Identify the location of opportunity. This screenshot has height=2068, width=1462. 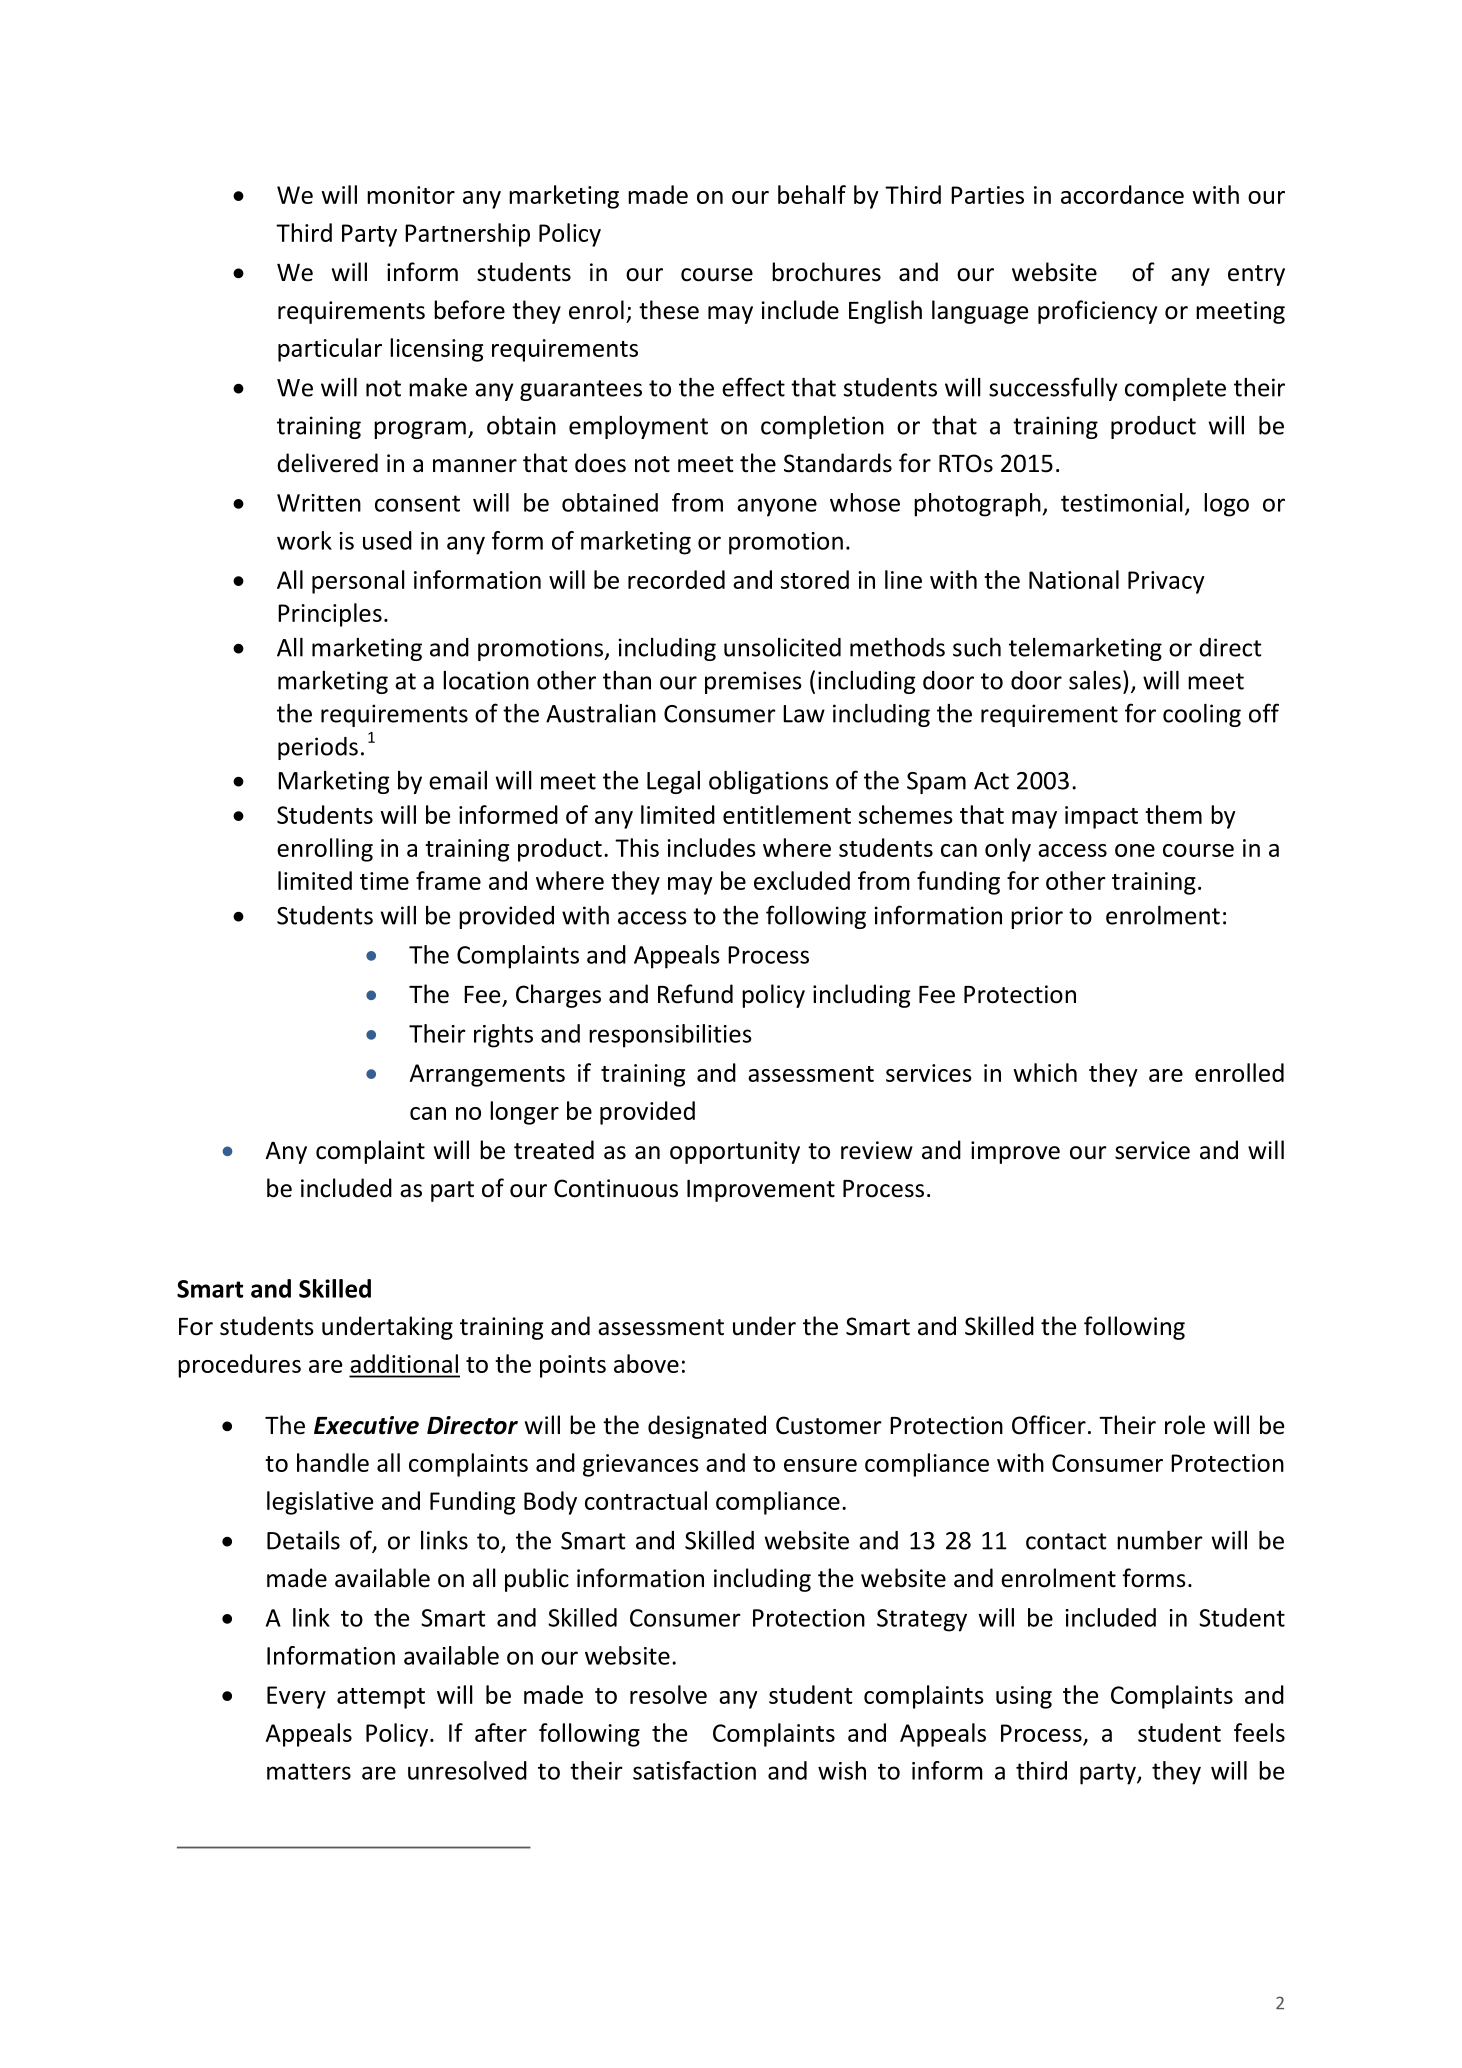
(735, 1152).
